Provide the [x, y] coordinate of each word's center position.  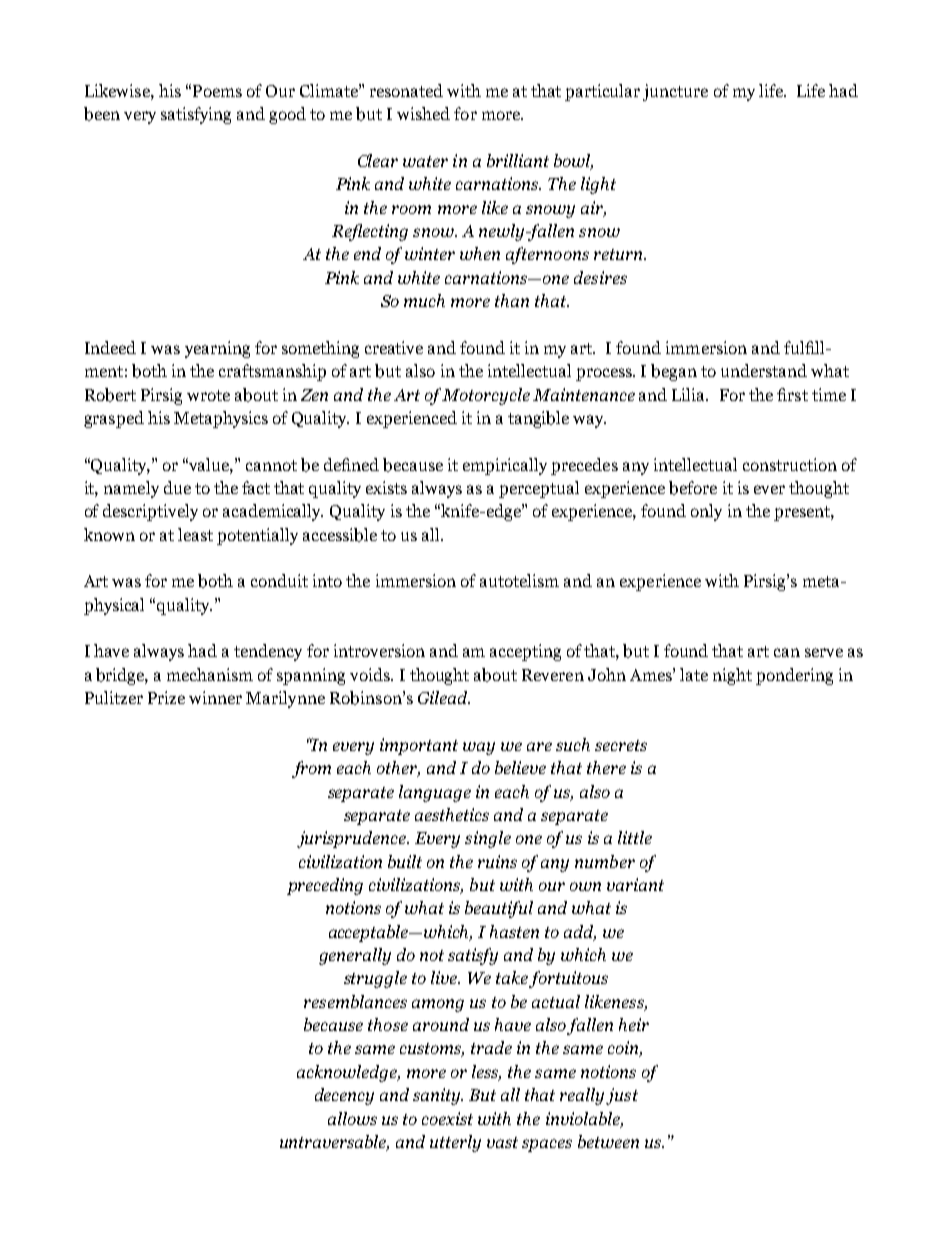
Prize [166, 697]
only [706, 512]
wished [423, 113]
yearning [217, 349]
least [195, 534]
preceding [325, 886]
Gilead [444, 697]
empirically [505, 466]
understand [764, 370]
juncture [675, 92]
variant [635, 884]
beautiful [499, 909]
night [732, 676]
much [424, 300]
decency [344, 1096]
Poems [217, 91]
